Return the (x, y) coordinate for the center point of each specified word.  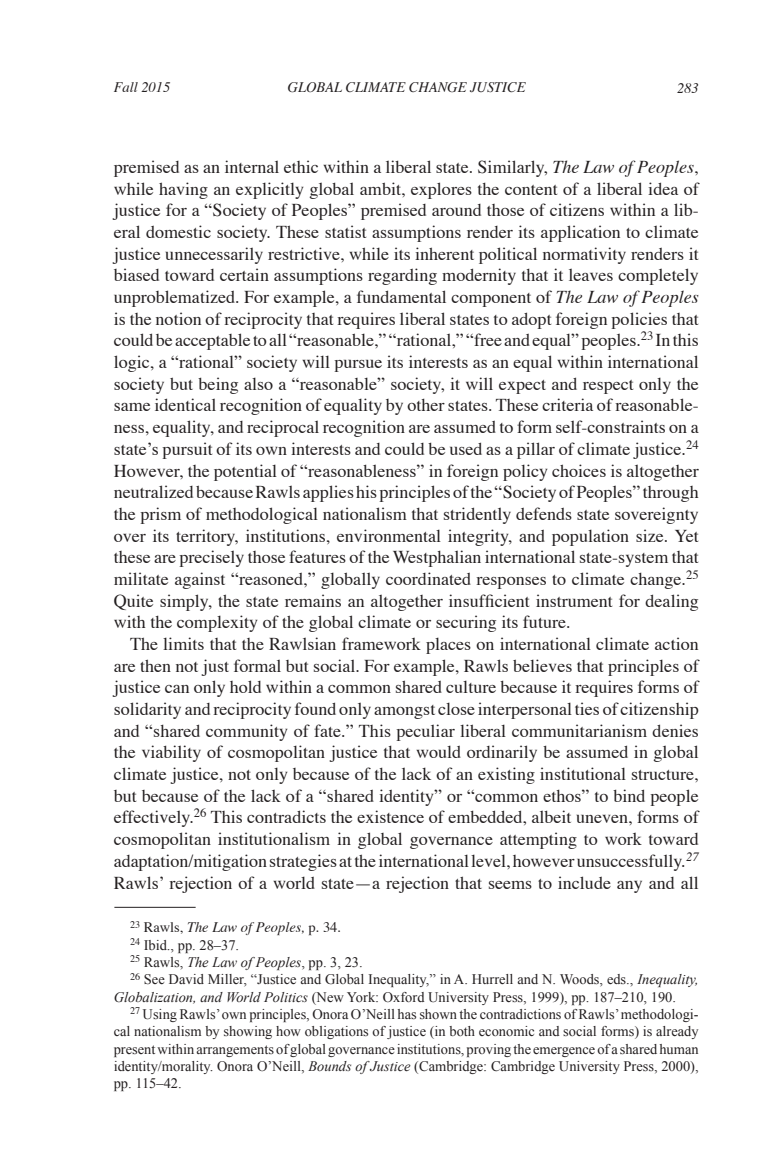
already (677, 1032)
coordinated (428, 578)
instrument (574, 600)
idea (663, 188)
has (407, 1014)
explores (441, 190)
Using (160, 1015)
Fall (126, 87)
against (200, 580)
